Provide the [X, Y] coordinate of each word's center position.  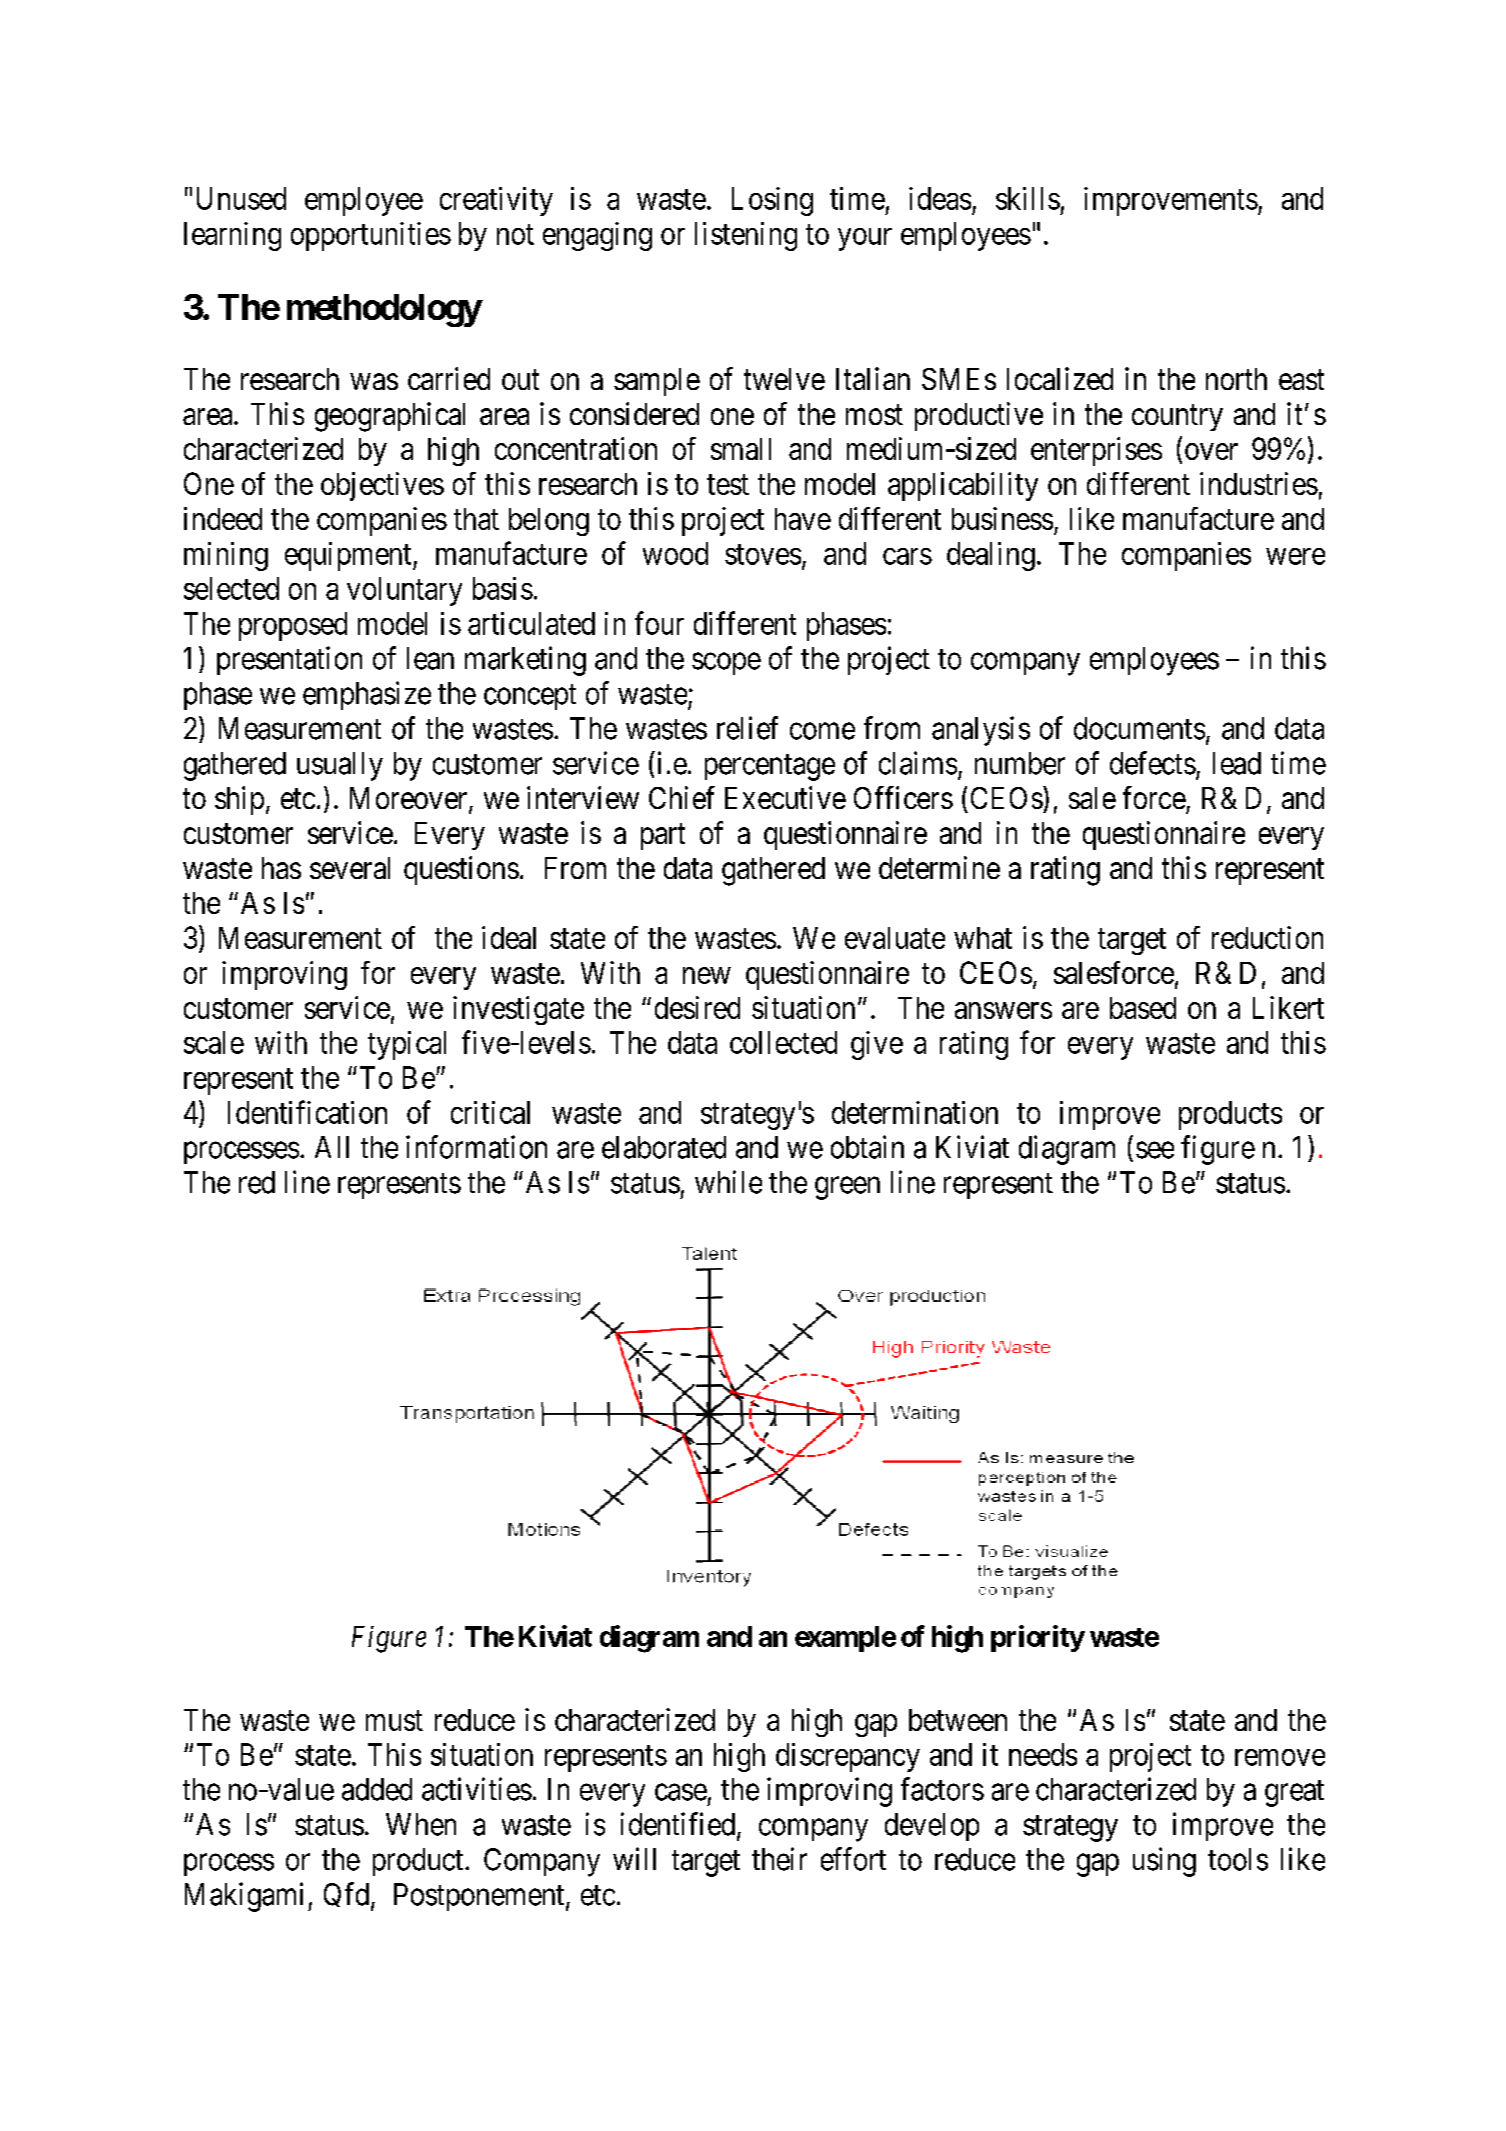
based [1143, 1008]
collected [783, 1042]
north [1236, 379]
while [728, 1182]
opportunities [371, 236]
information [476, 1147]
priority [1038, 1638]
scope [726, 664]
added [377, 1789]
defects [1153, 763]
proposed [293, 626]
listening [746, 236]
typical [407, 1045]
